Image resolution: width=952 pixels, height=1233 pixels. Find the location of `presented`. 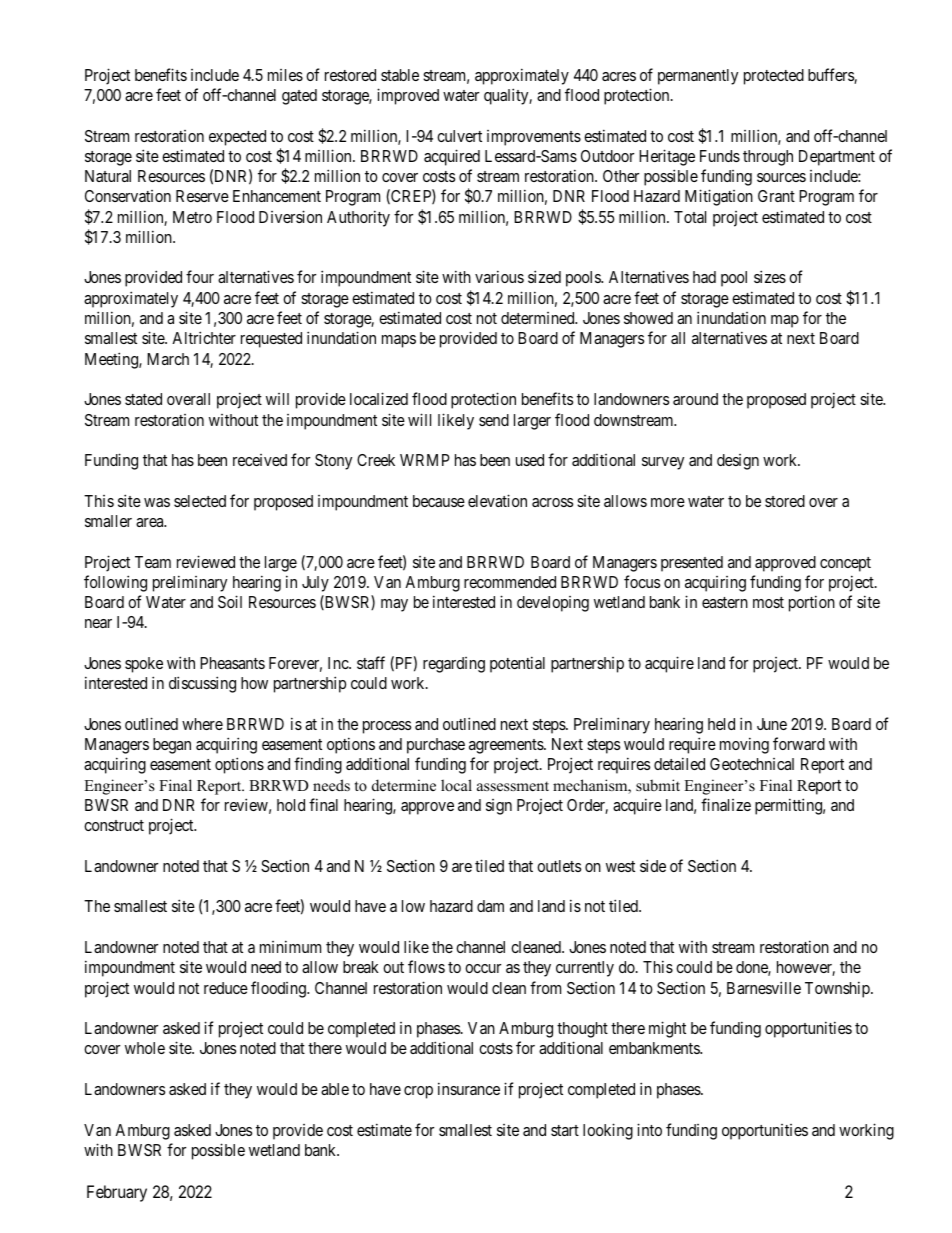

presented is located at coordinates (692, 564).
